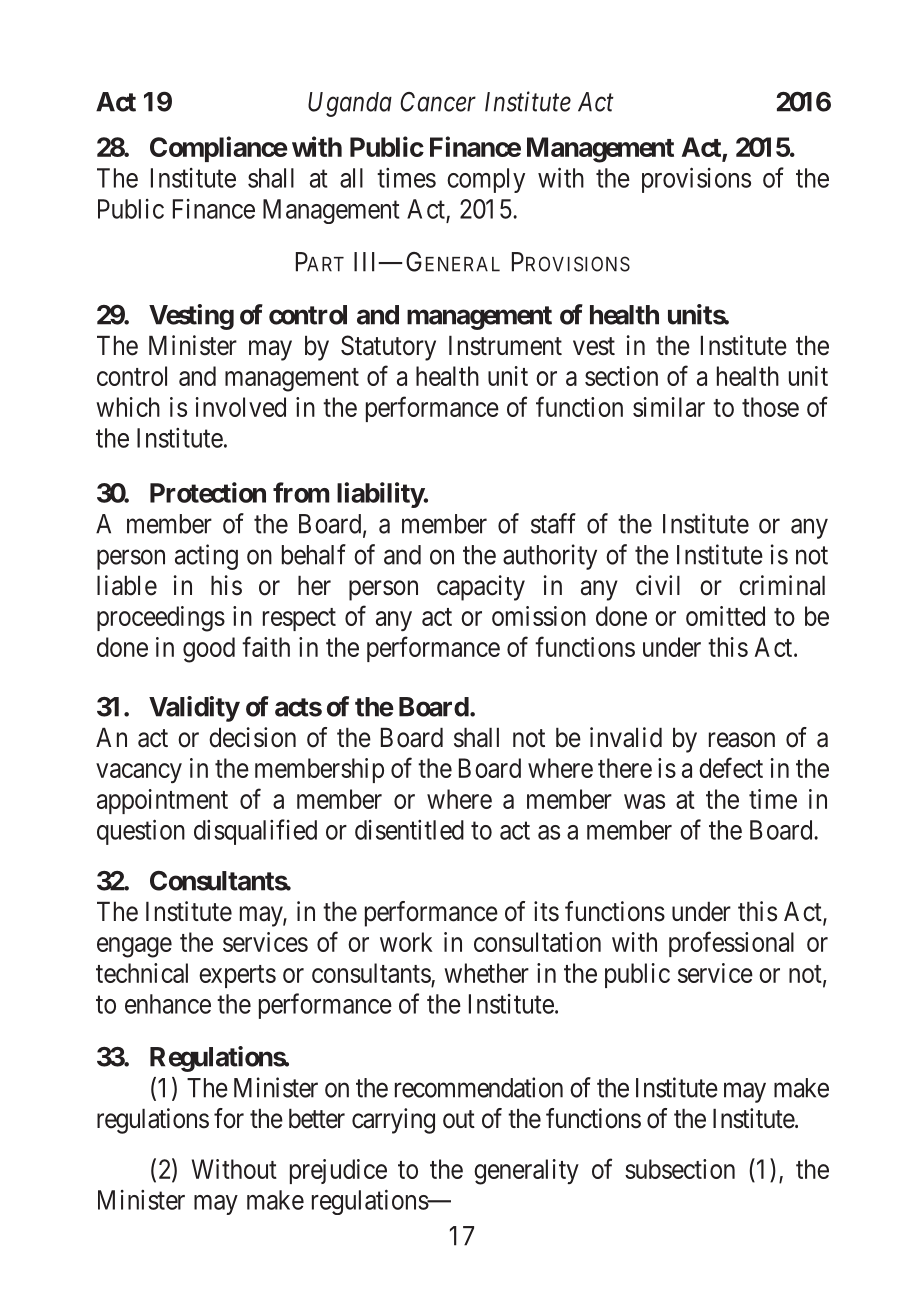 The image size is (924, 1311). What do you see at coordinates (317, 1119) in the screenshot?
I see `better` at bounding box center [317, 1119].
